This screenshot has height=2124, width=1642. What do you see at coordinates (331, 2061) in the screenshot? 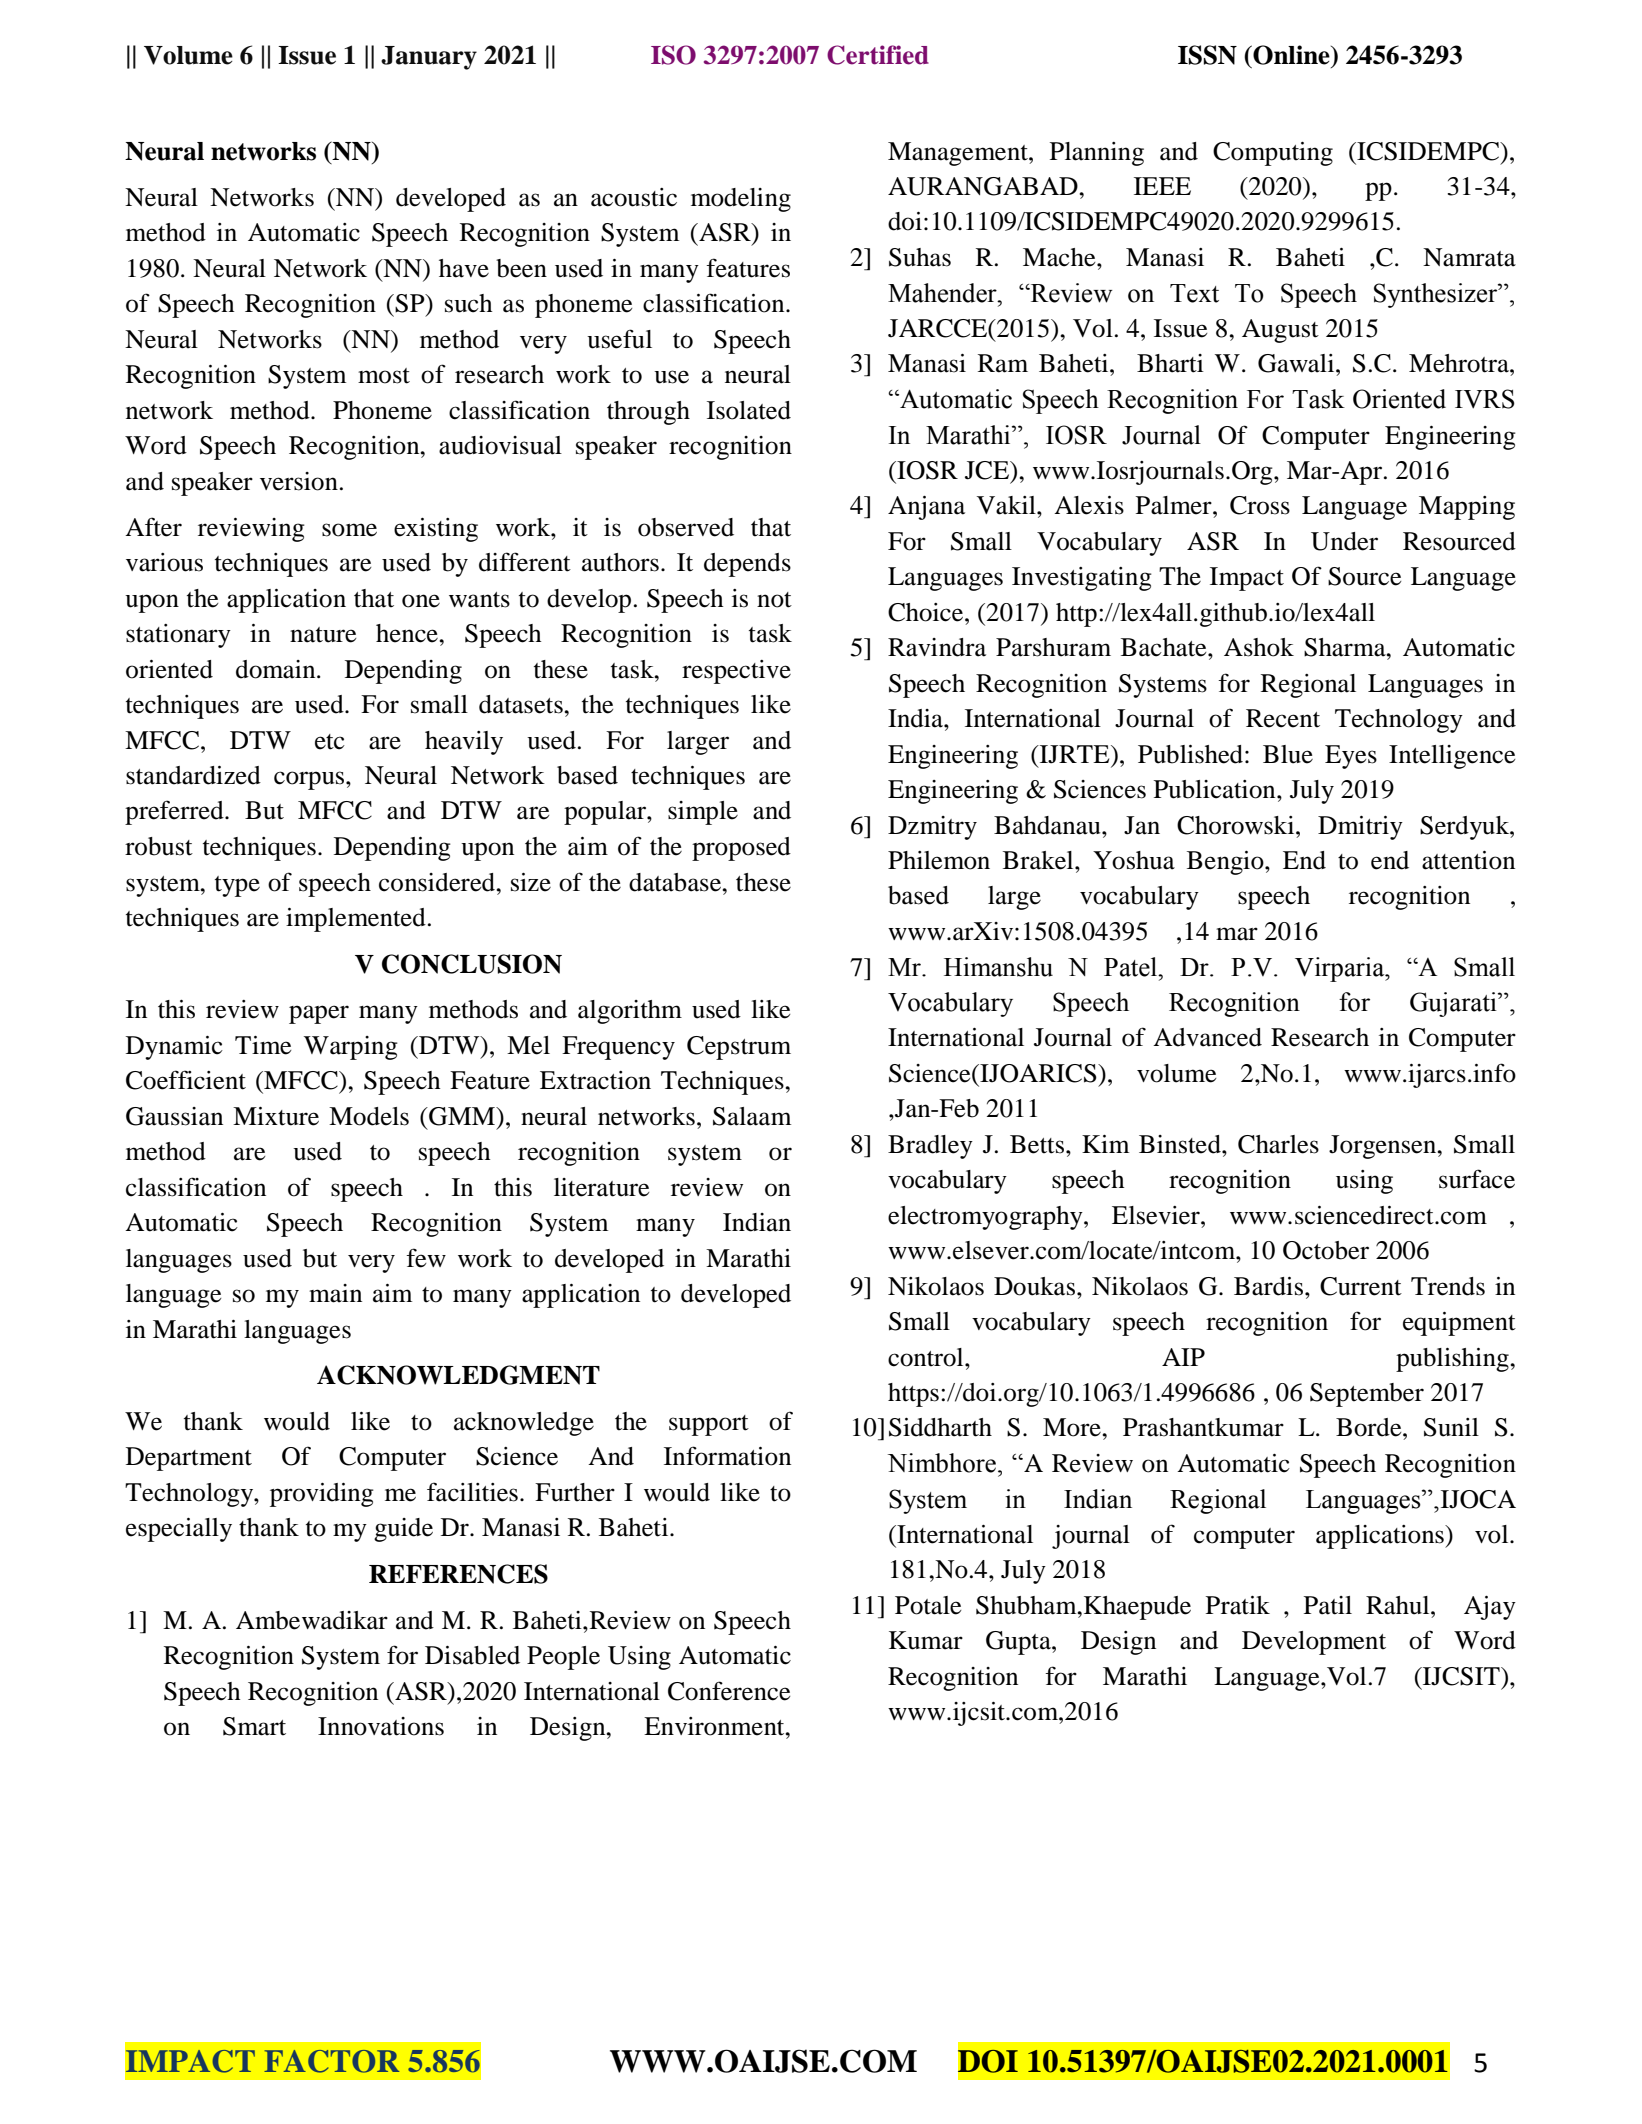
I see `FACTOR` at bounding box center [331, 2061].
